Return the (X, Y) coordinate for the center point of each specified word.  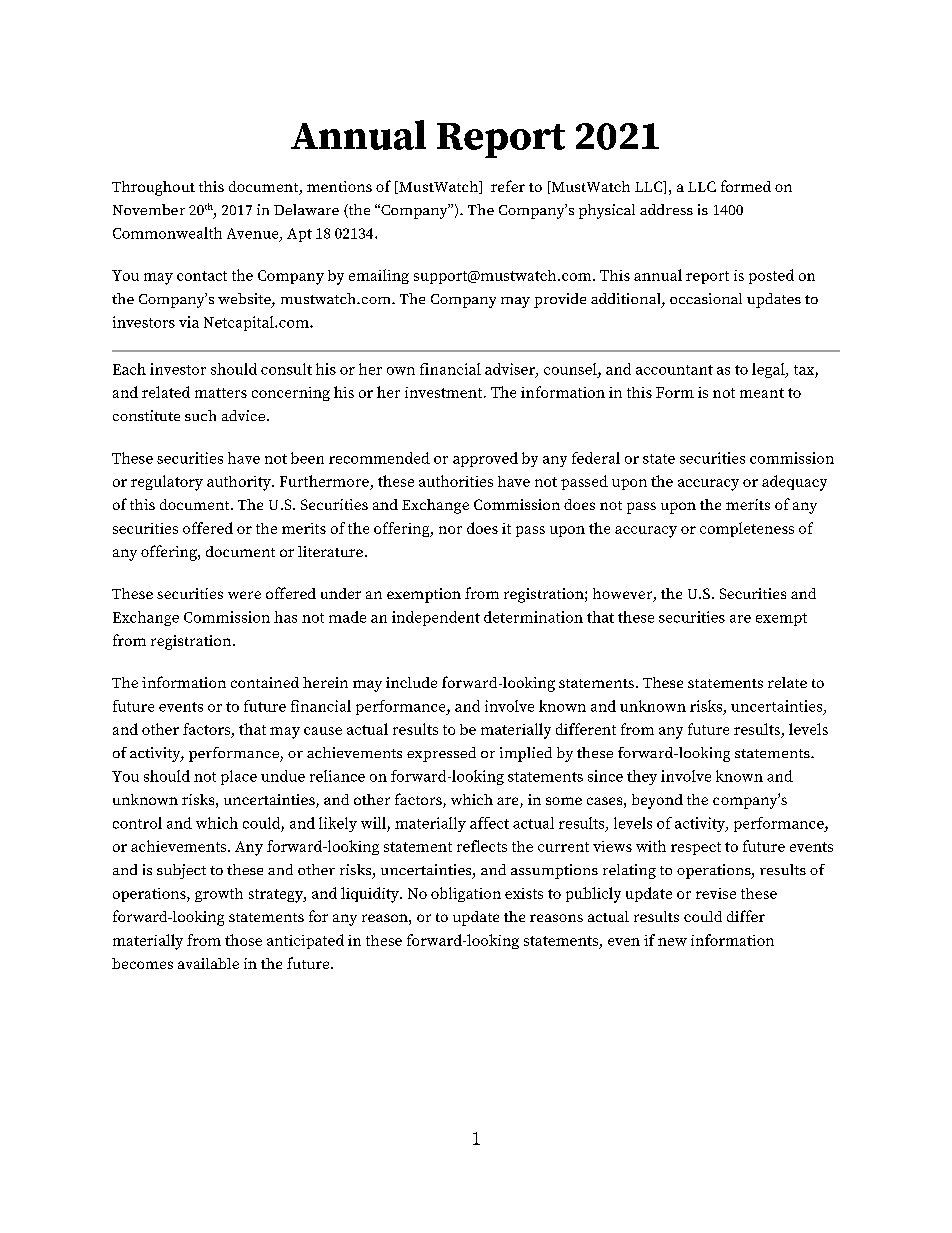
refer (508, 186)
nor (450, 530)
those (243, 940)
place (239, 777)
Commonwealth (167, 233)
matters (221, 393)
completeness (747, 529)
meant (762, 393)
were (244, 595)
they (642, 777)
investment (445, 392)
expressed (441, 754)
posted (771, 276)
